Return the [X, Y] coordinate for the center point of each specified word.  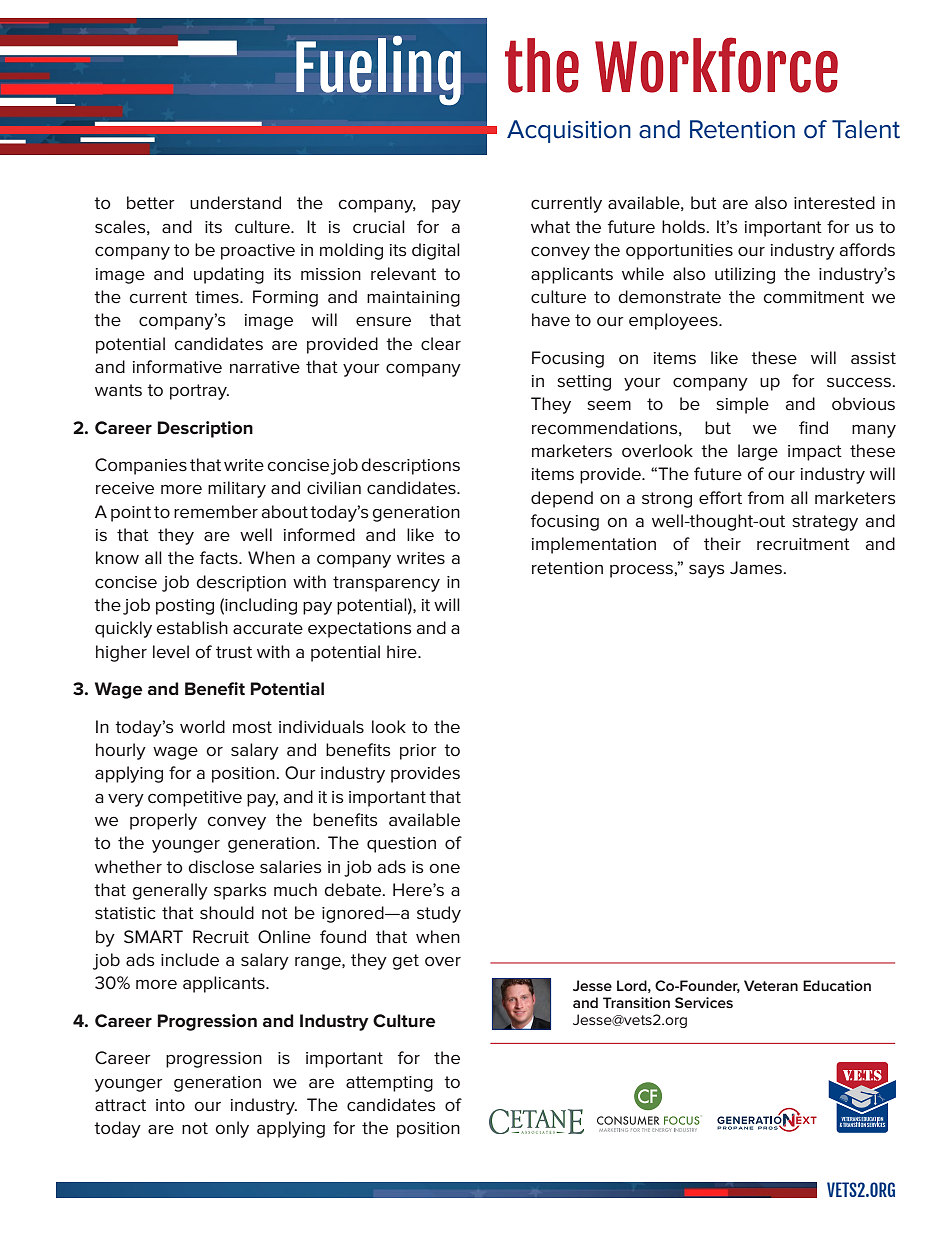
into [170, 1105]
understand [235, 203]
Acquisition [569, 131]
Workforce [716, 65]
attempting [389, 1084]
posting [185, 607]
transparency [386, 584]
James [757, 568]
